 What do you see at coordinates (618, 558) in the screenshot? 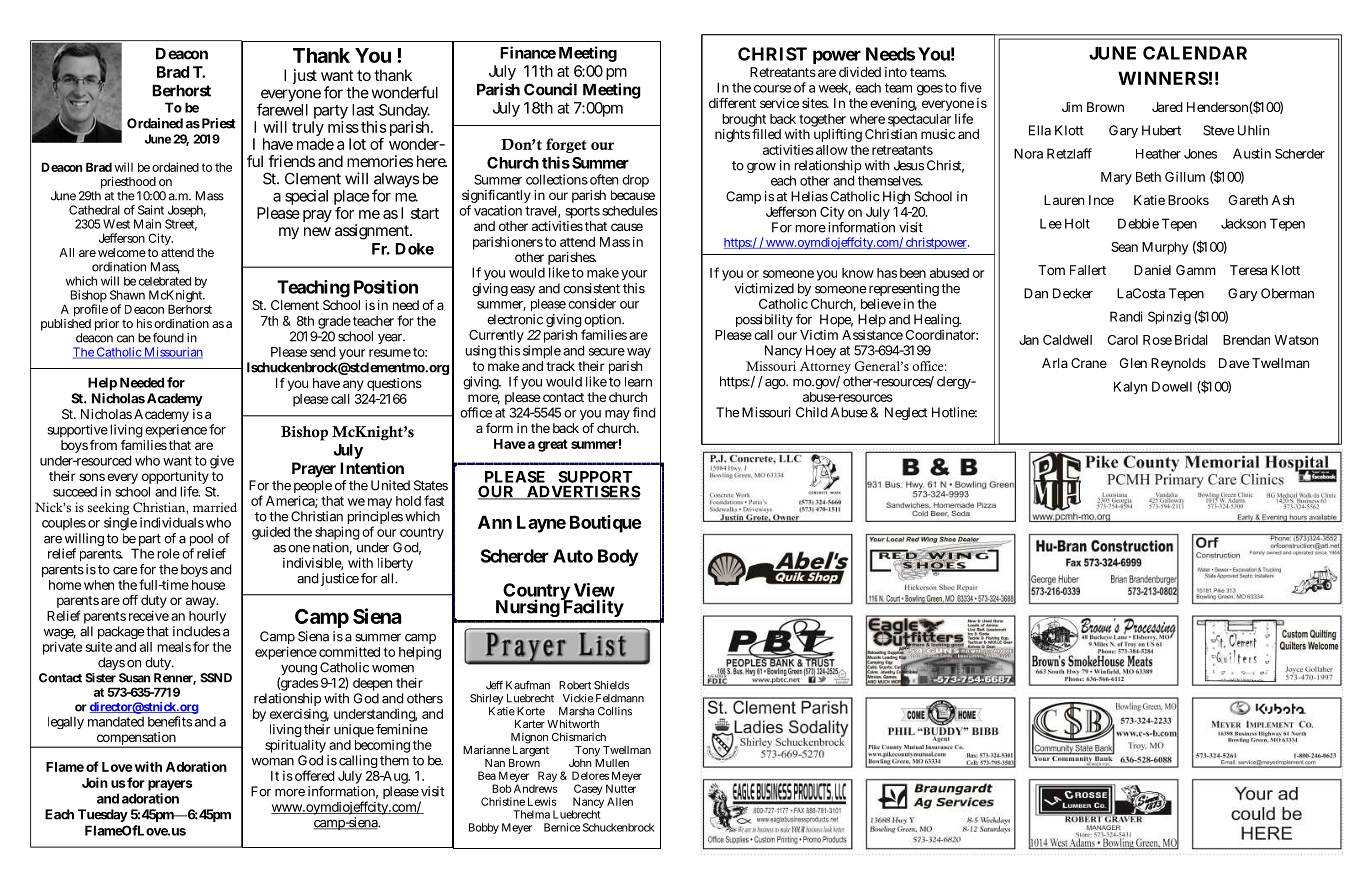
I see `Body` at bounding box center [618, 558].
